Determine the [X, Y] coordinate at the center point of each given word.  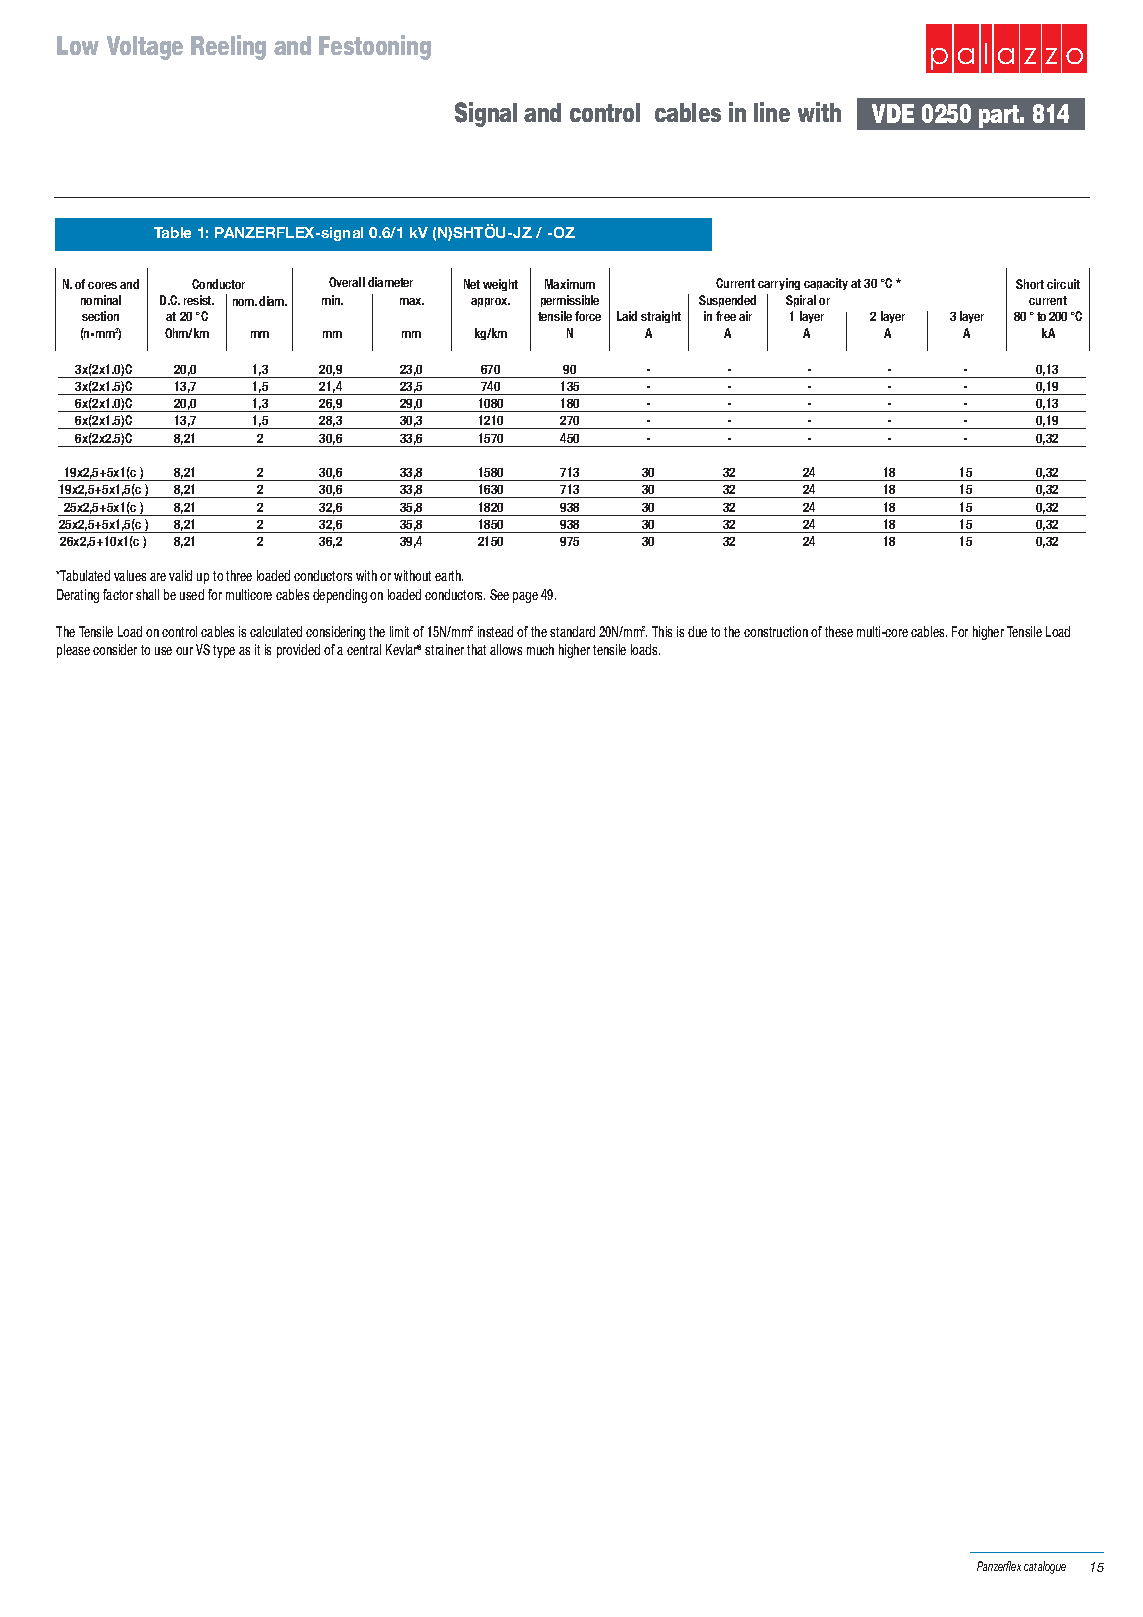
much [540, 649]
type [224, 651]
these [839, 631]
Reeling [228, 47]
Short [1030, 284]
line [772, 112]
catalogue [1045, 1567]
